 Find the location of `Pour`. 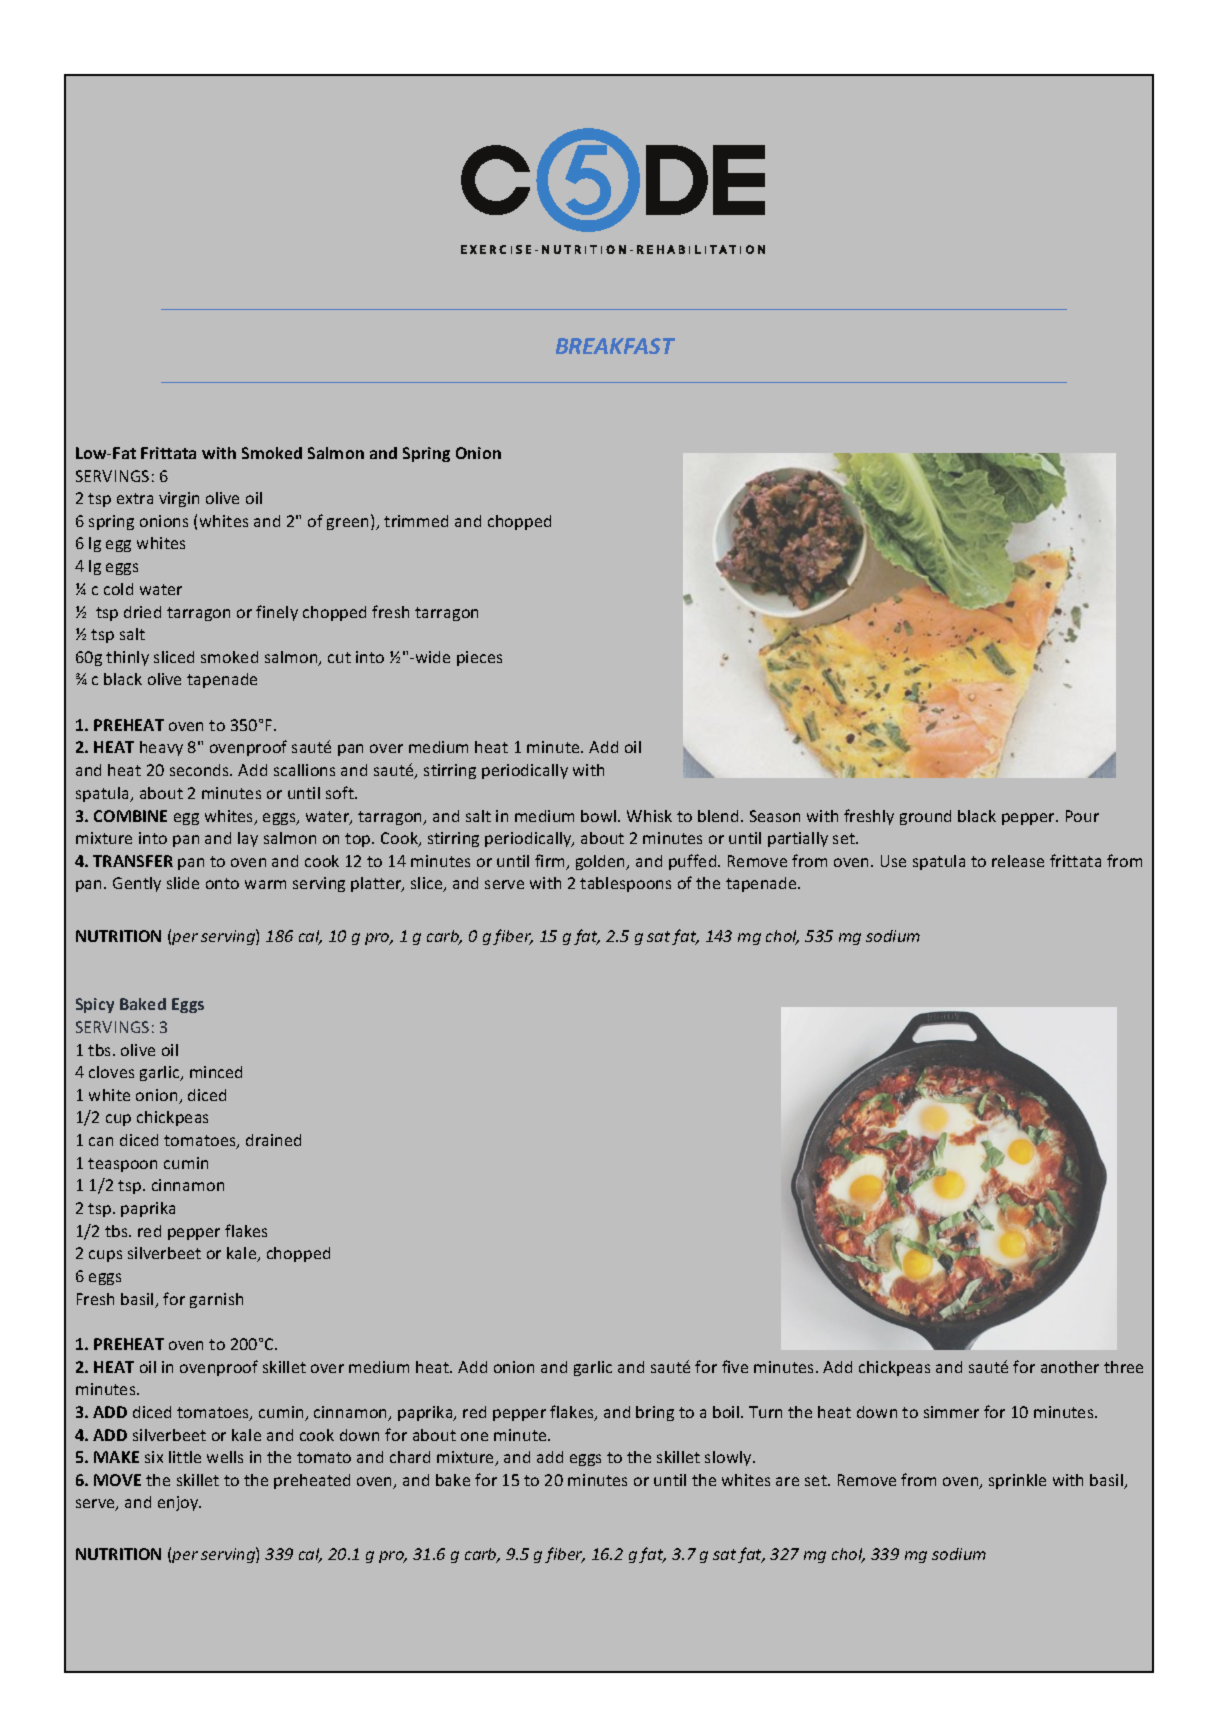

Pour is located at coordinates (1082, 816).
